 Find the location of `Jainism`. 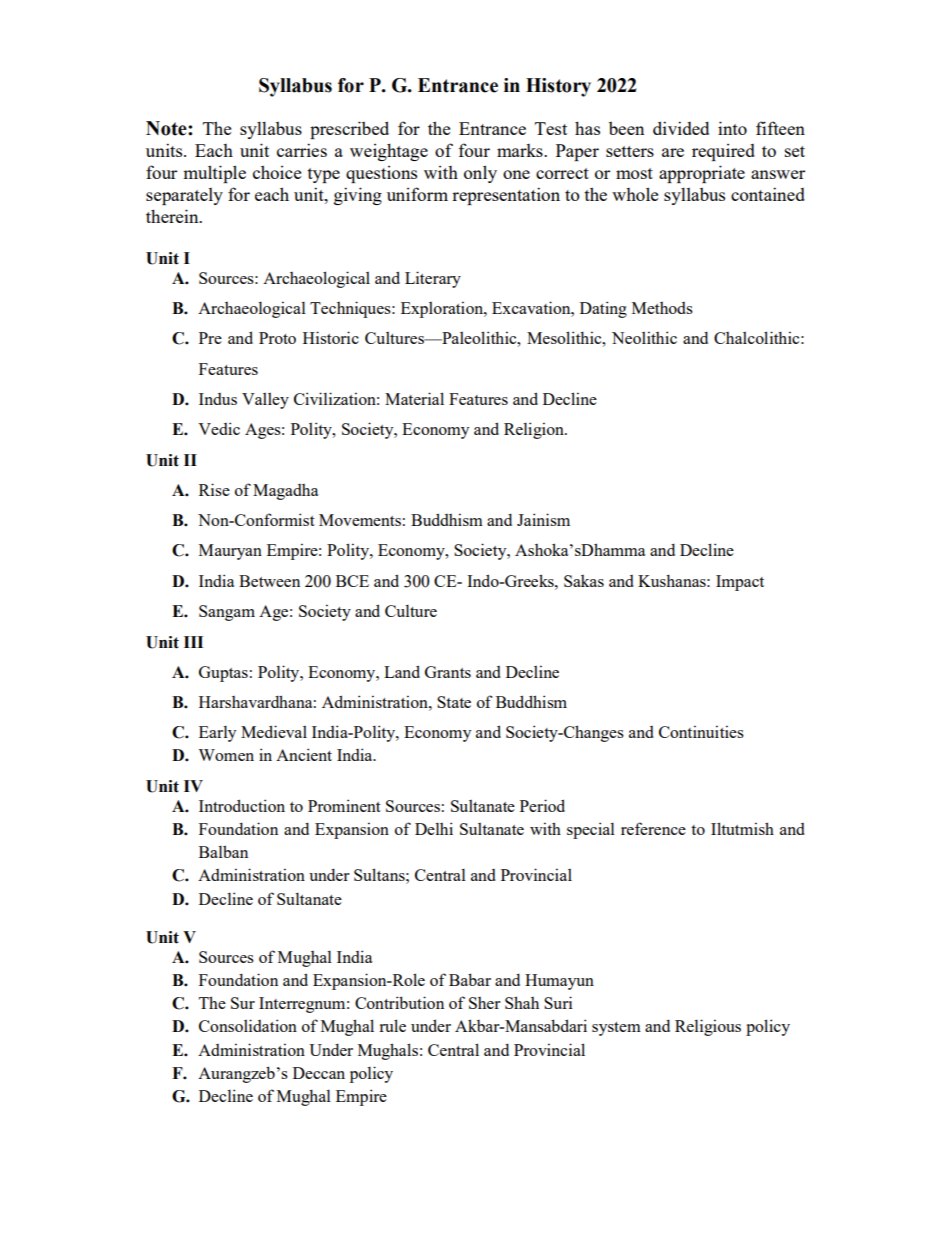

Jainism is located at coordinates (543, 519).
